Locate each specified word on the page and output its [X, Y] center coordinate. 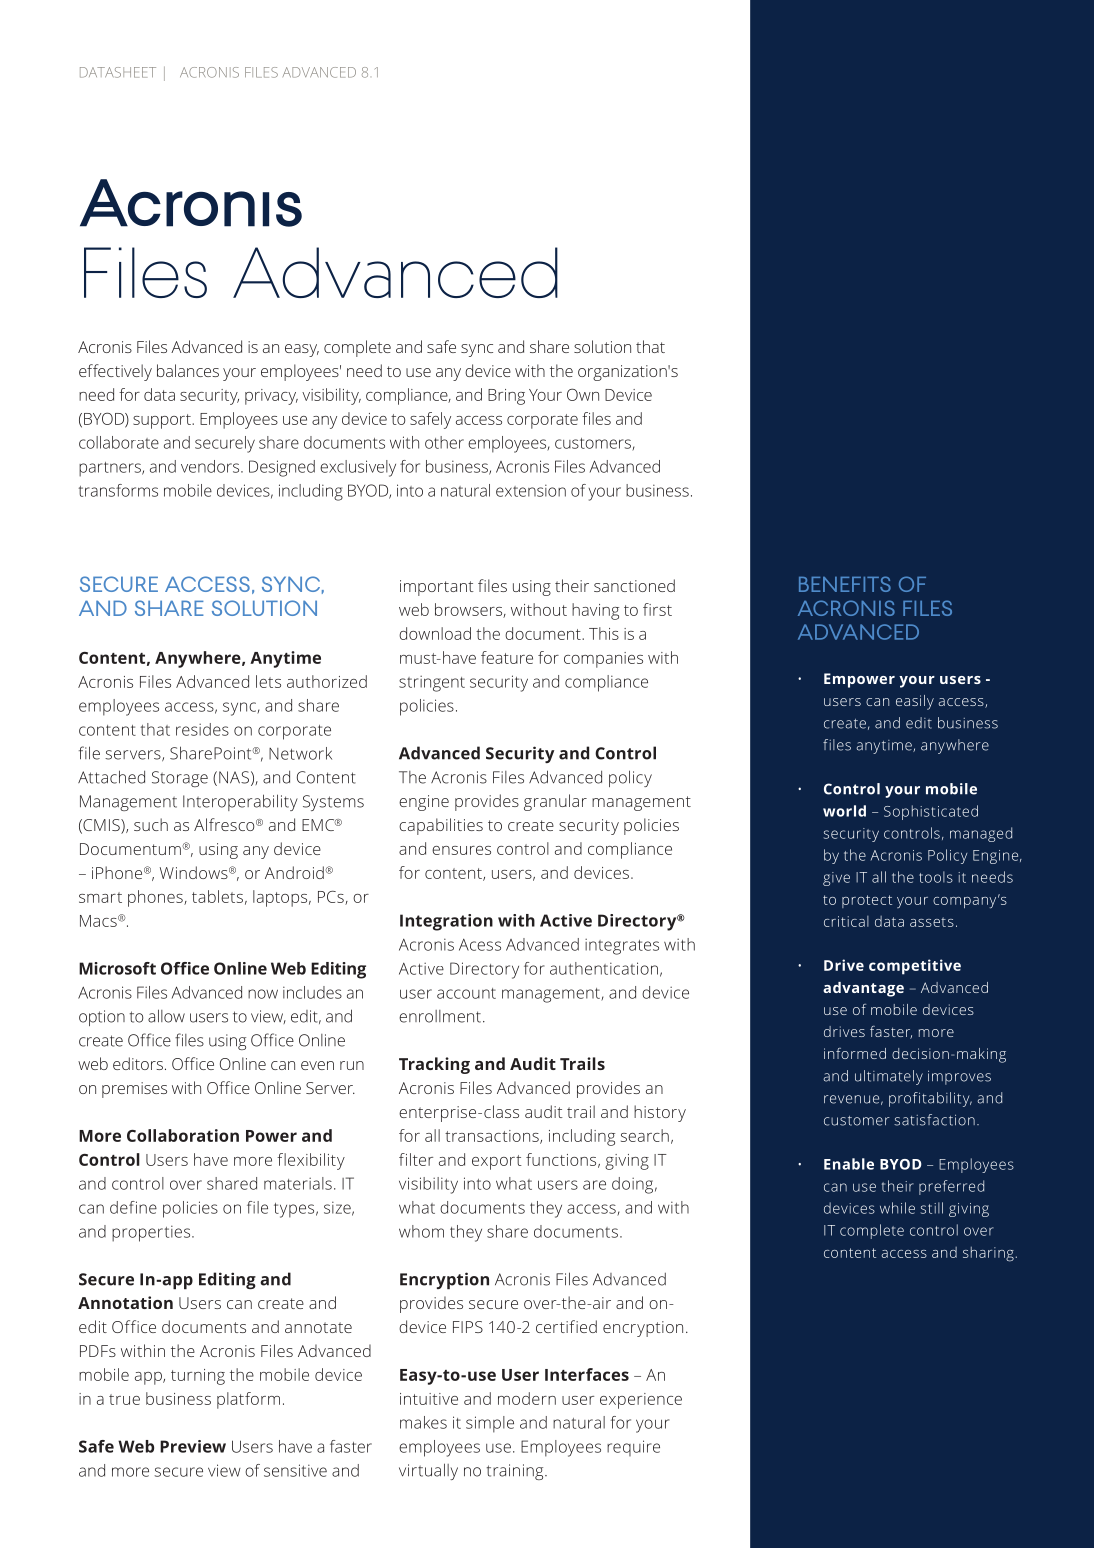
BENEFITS [845, 584]
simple [490, 1424]
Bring [506, 397]
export [497, 1162]
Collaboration [183, 1135]
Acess [480, 945]
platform [248, 1400]
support [163, 421]
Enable [849, 1164]
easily [915, 702]
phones [156, 898]
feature [507, 657]
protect [867, 901]
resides [202, 729]
